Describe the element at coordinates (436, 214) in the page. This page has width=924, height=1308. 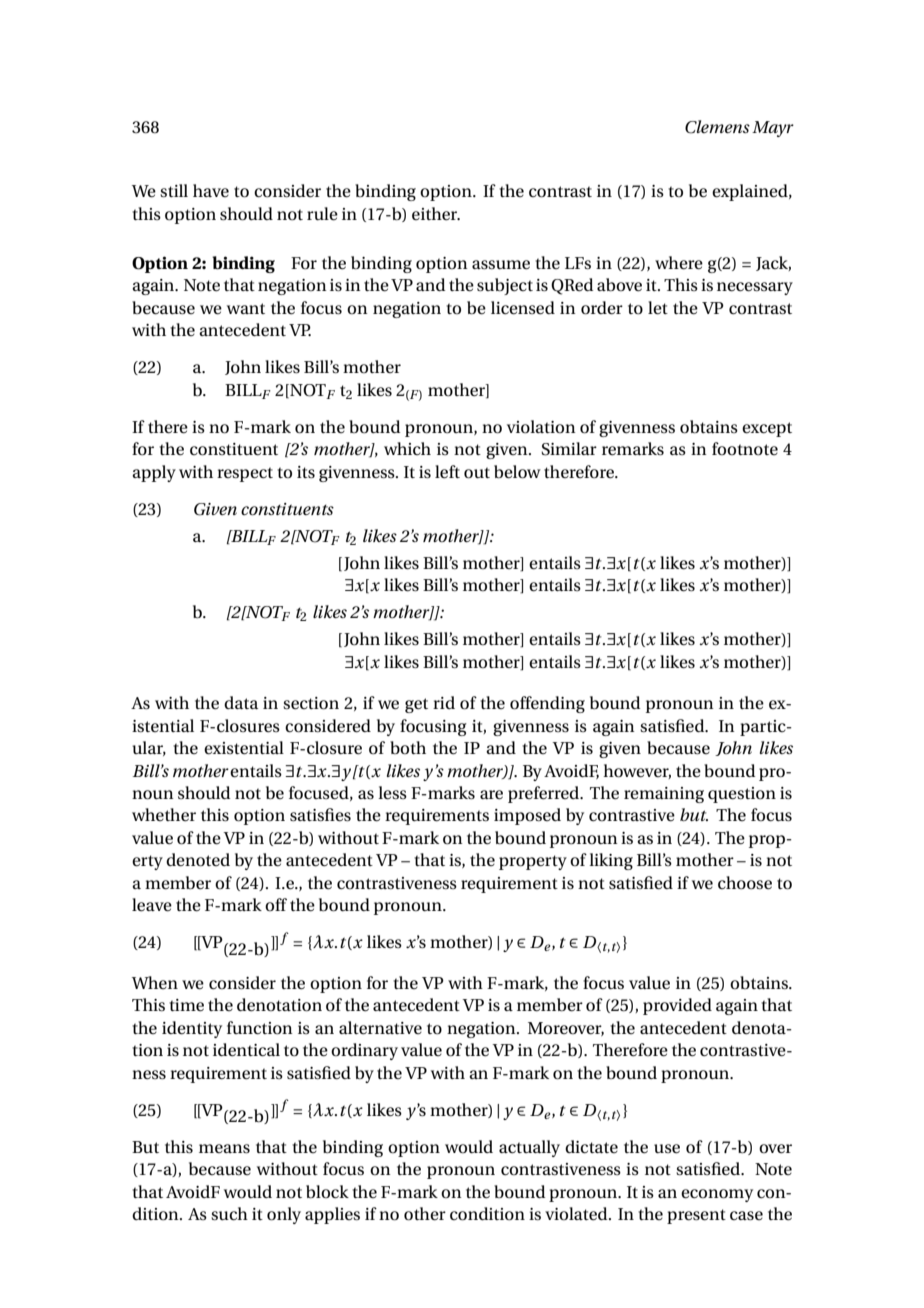
I see `either` at that location.
